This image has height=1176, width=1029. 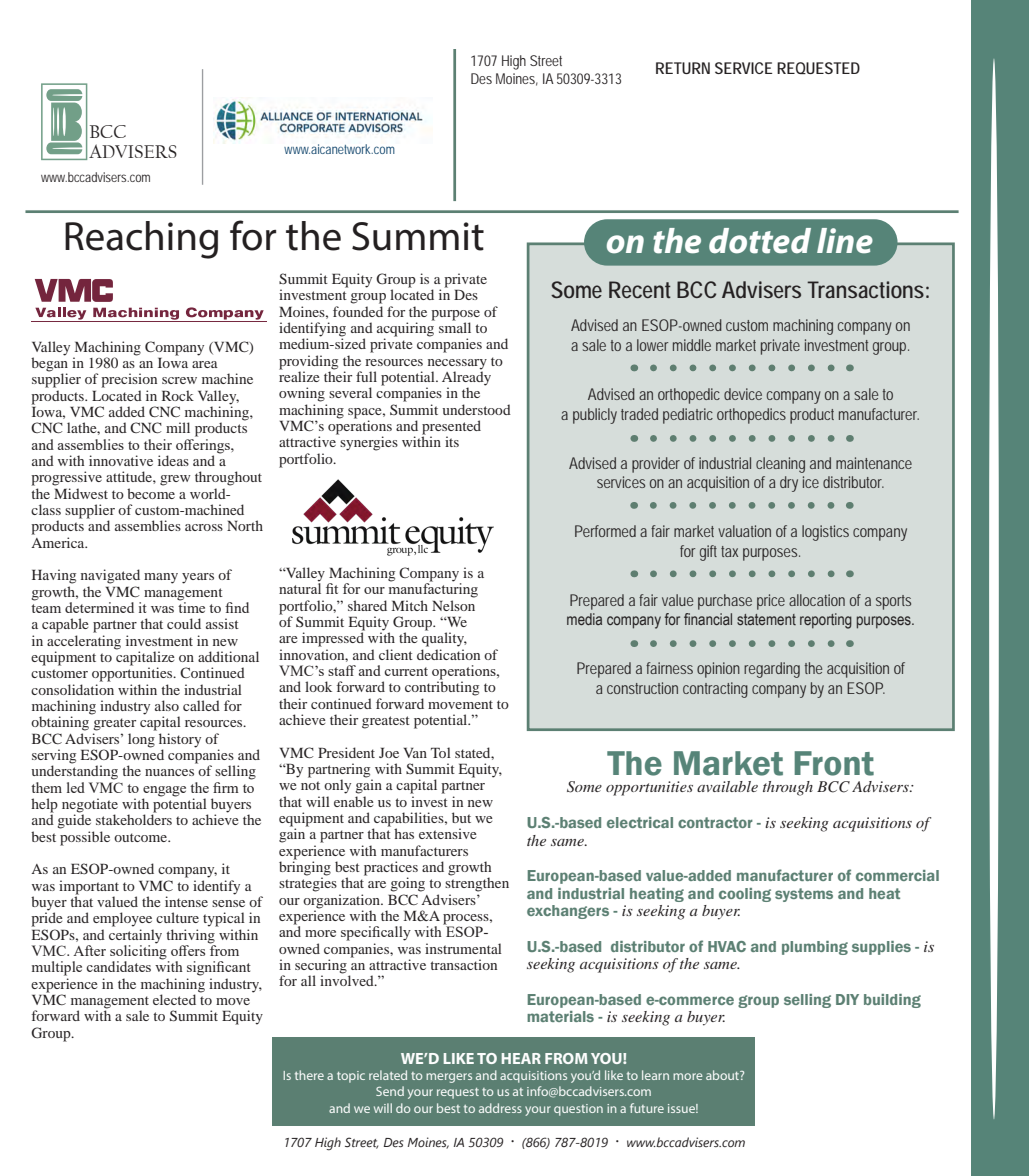 What do you see at coordinates (449, 1078) in the image?
I see `mergers` at bounding box center [449, 1078].
